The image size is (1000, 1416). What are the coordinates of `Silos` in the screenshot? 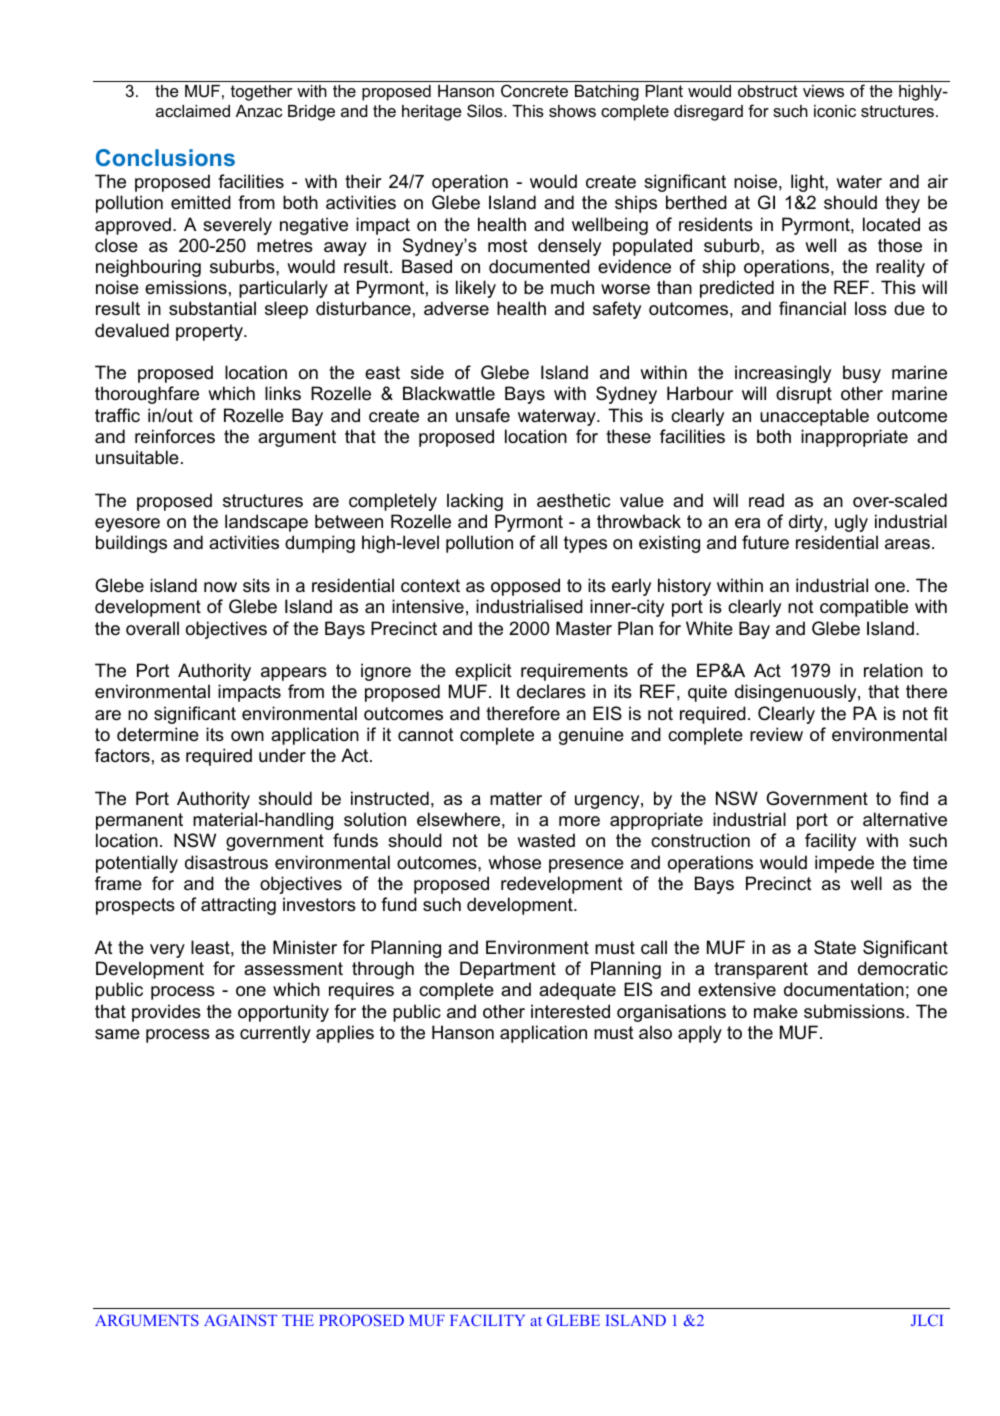 It's located at (486, 110).
